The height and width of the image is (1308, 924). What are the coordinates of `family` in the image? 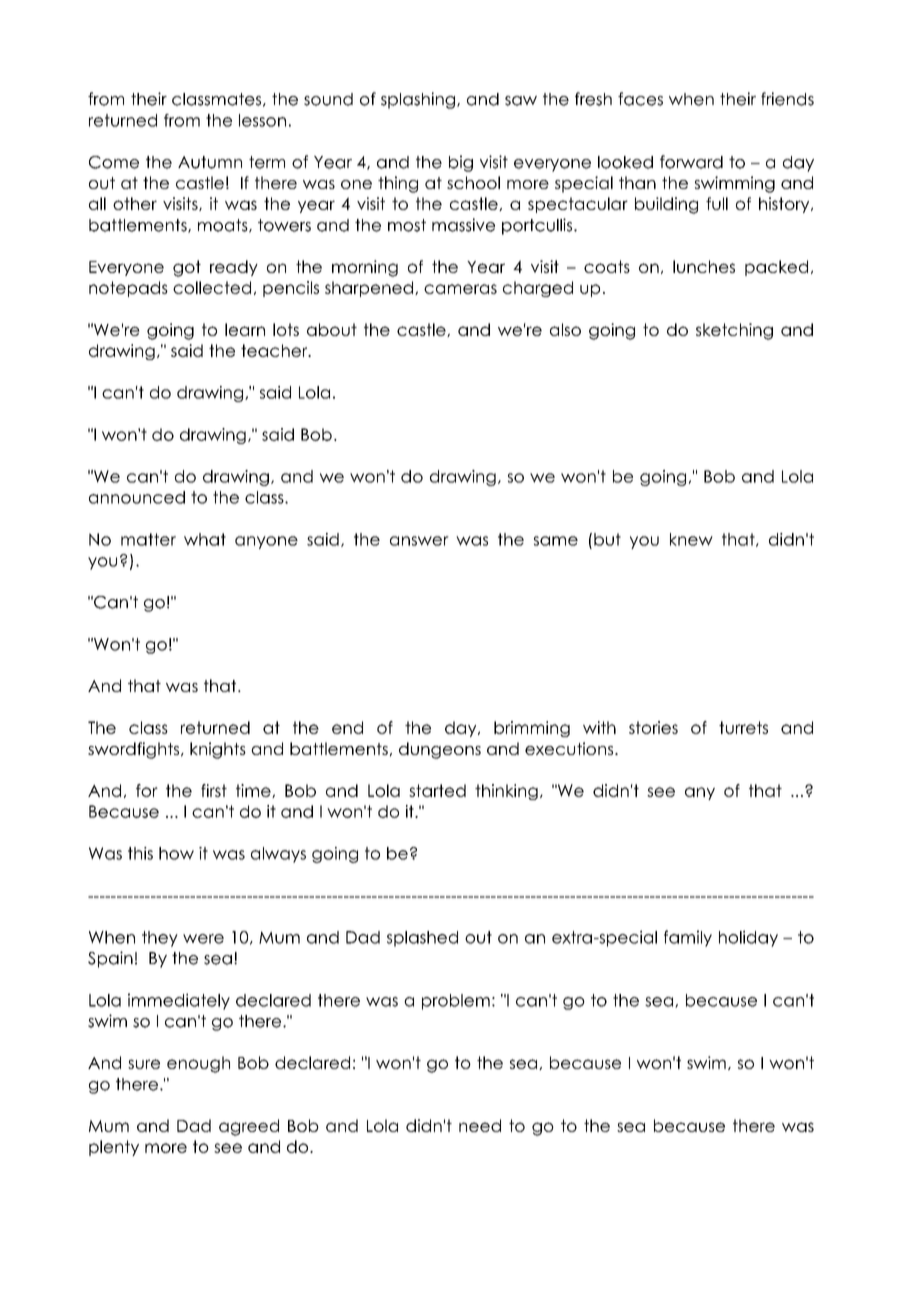 It's located at (688, 938).
